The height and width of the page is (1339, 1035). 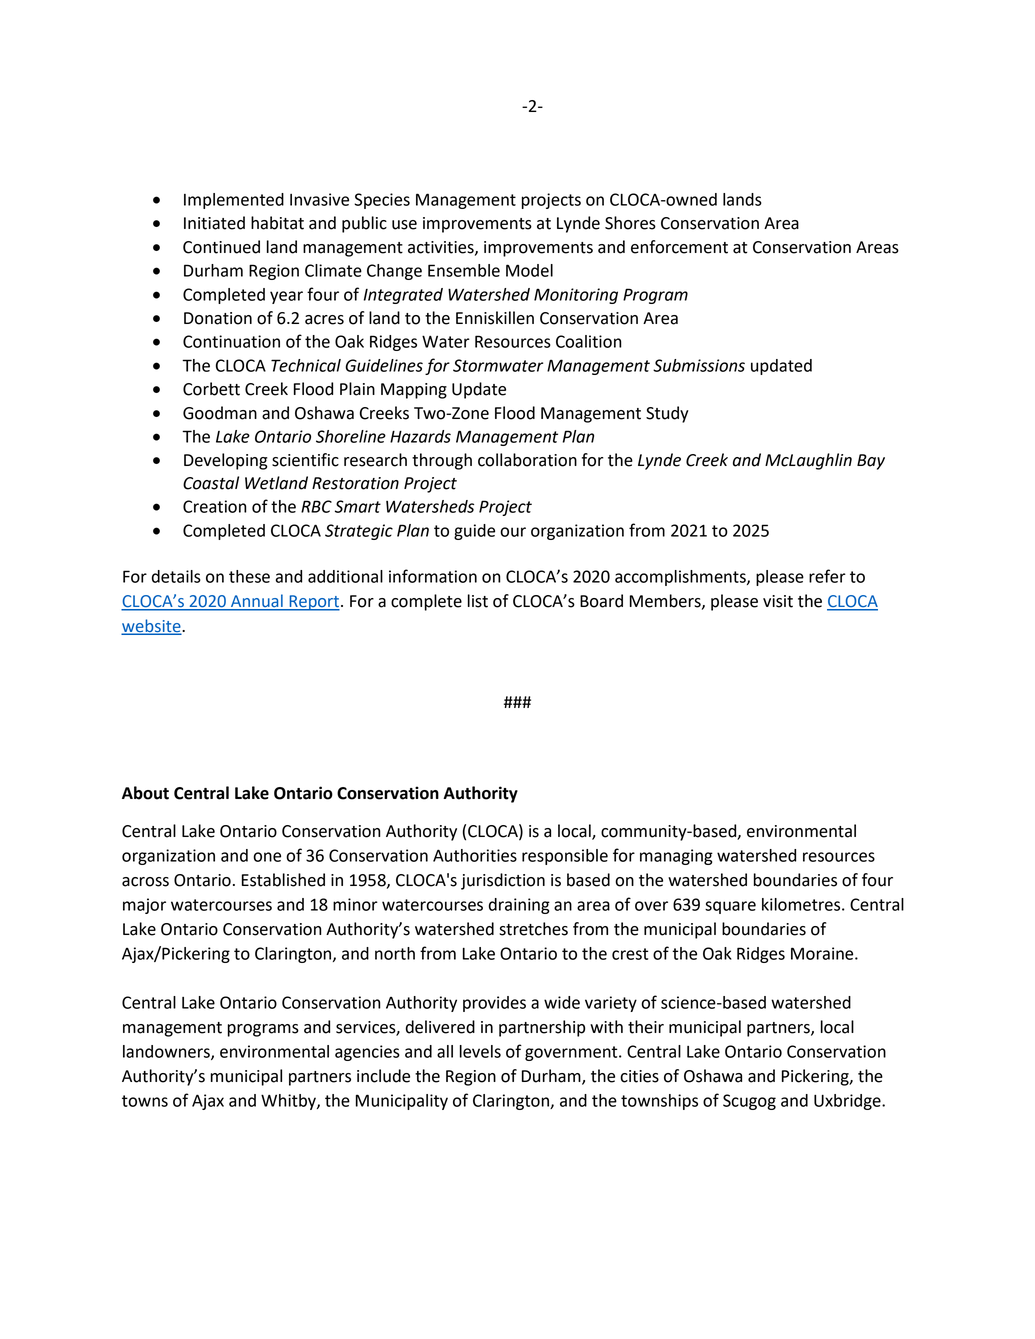 What do you see at coordinates (289, 1102) in the page?
I see `Whitby` at bounding box center [289, 1102].
